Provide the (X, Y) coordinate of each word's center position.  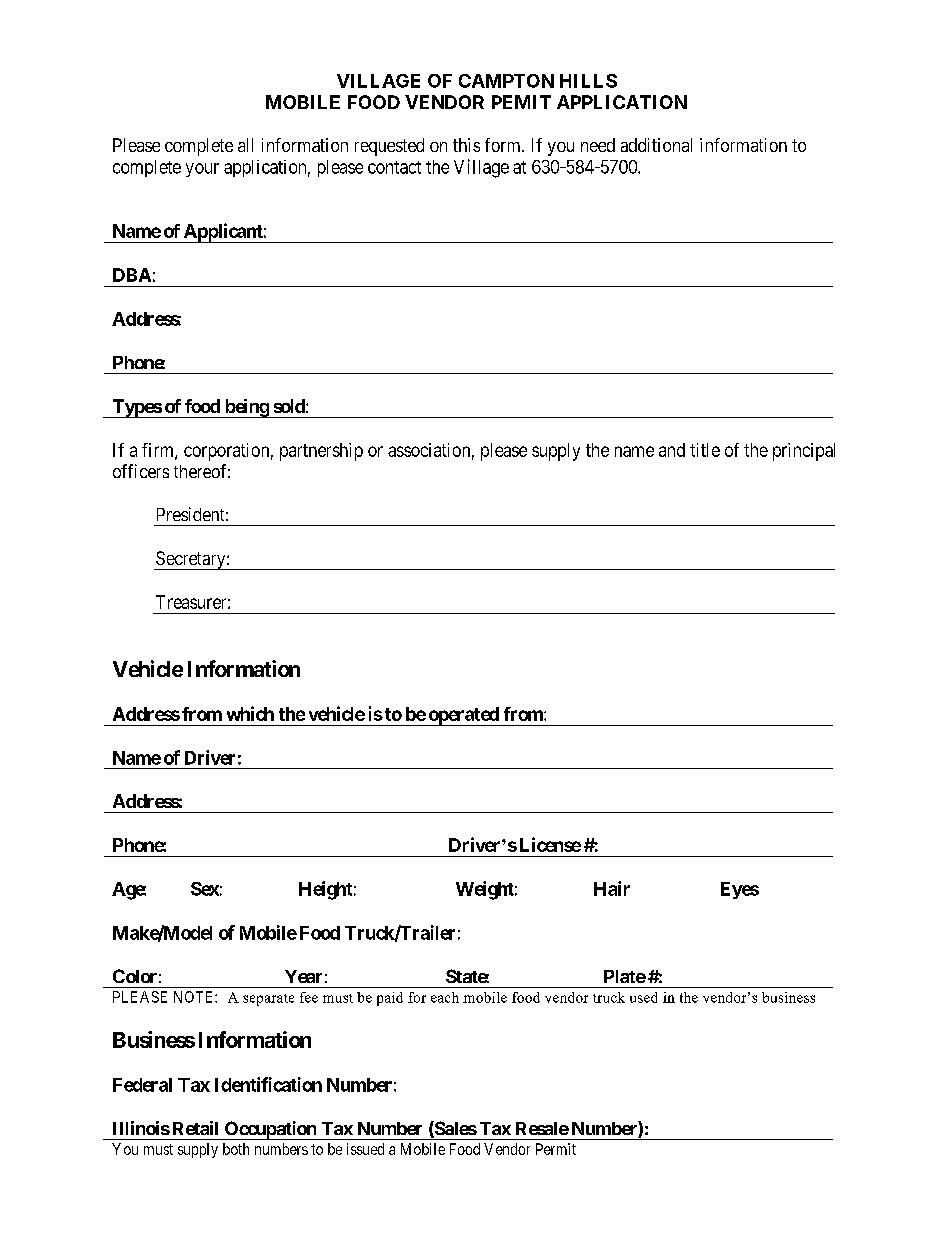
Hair (612, 888)
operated (463, 716)
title (705, 450)
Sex (205, 889)
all (245, 145)
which (250, 713)
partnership (321, 452)
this (466, 145)
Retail (195, 1128)
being (246, 408)
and (672, 450)
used (643, 997)
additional (656, 145)
